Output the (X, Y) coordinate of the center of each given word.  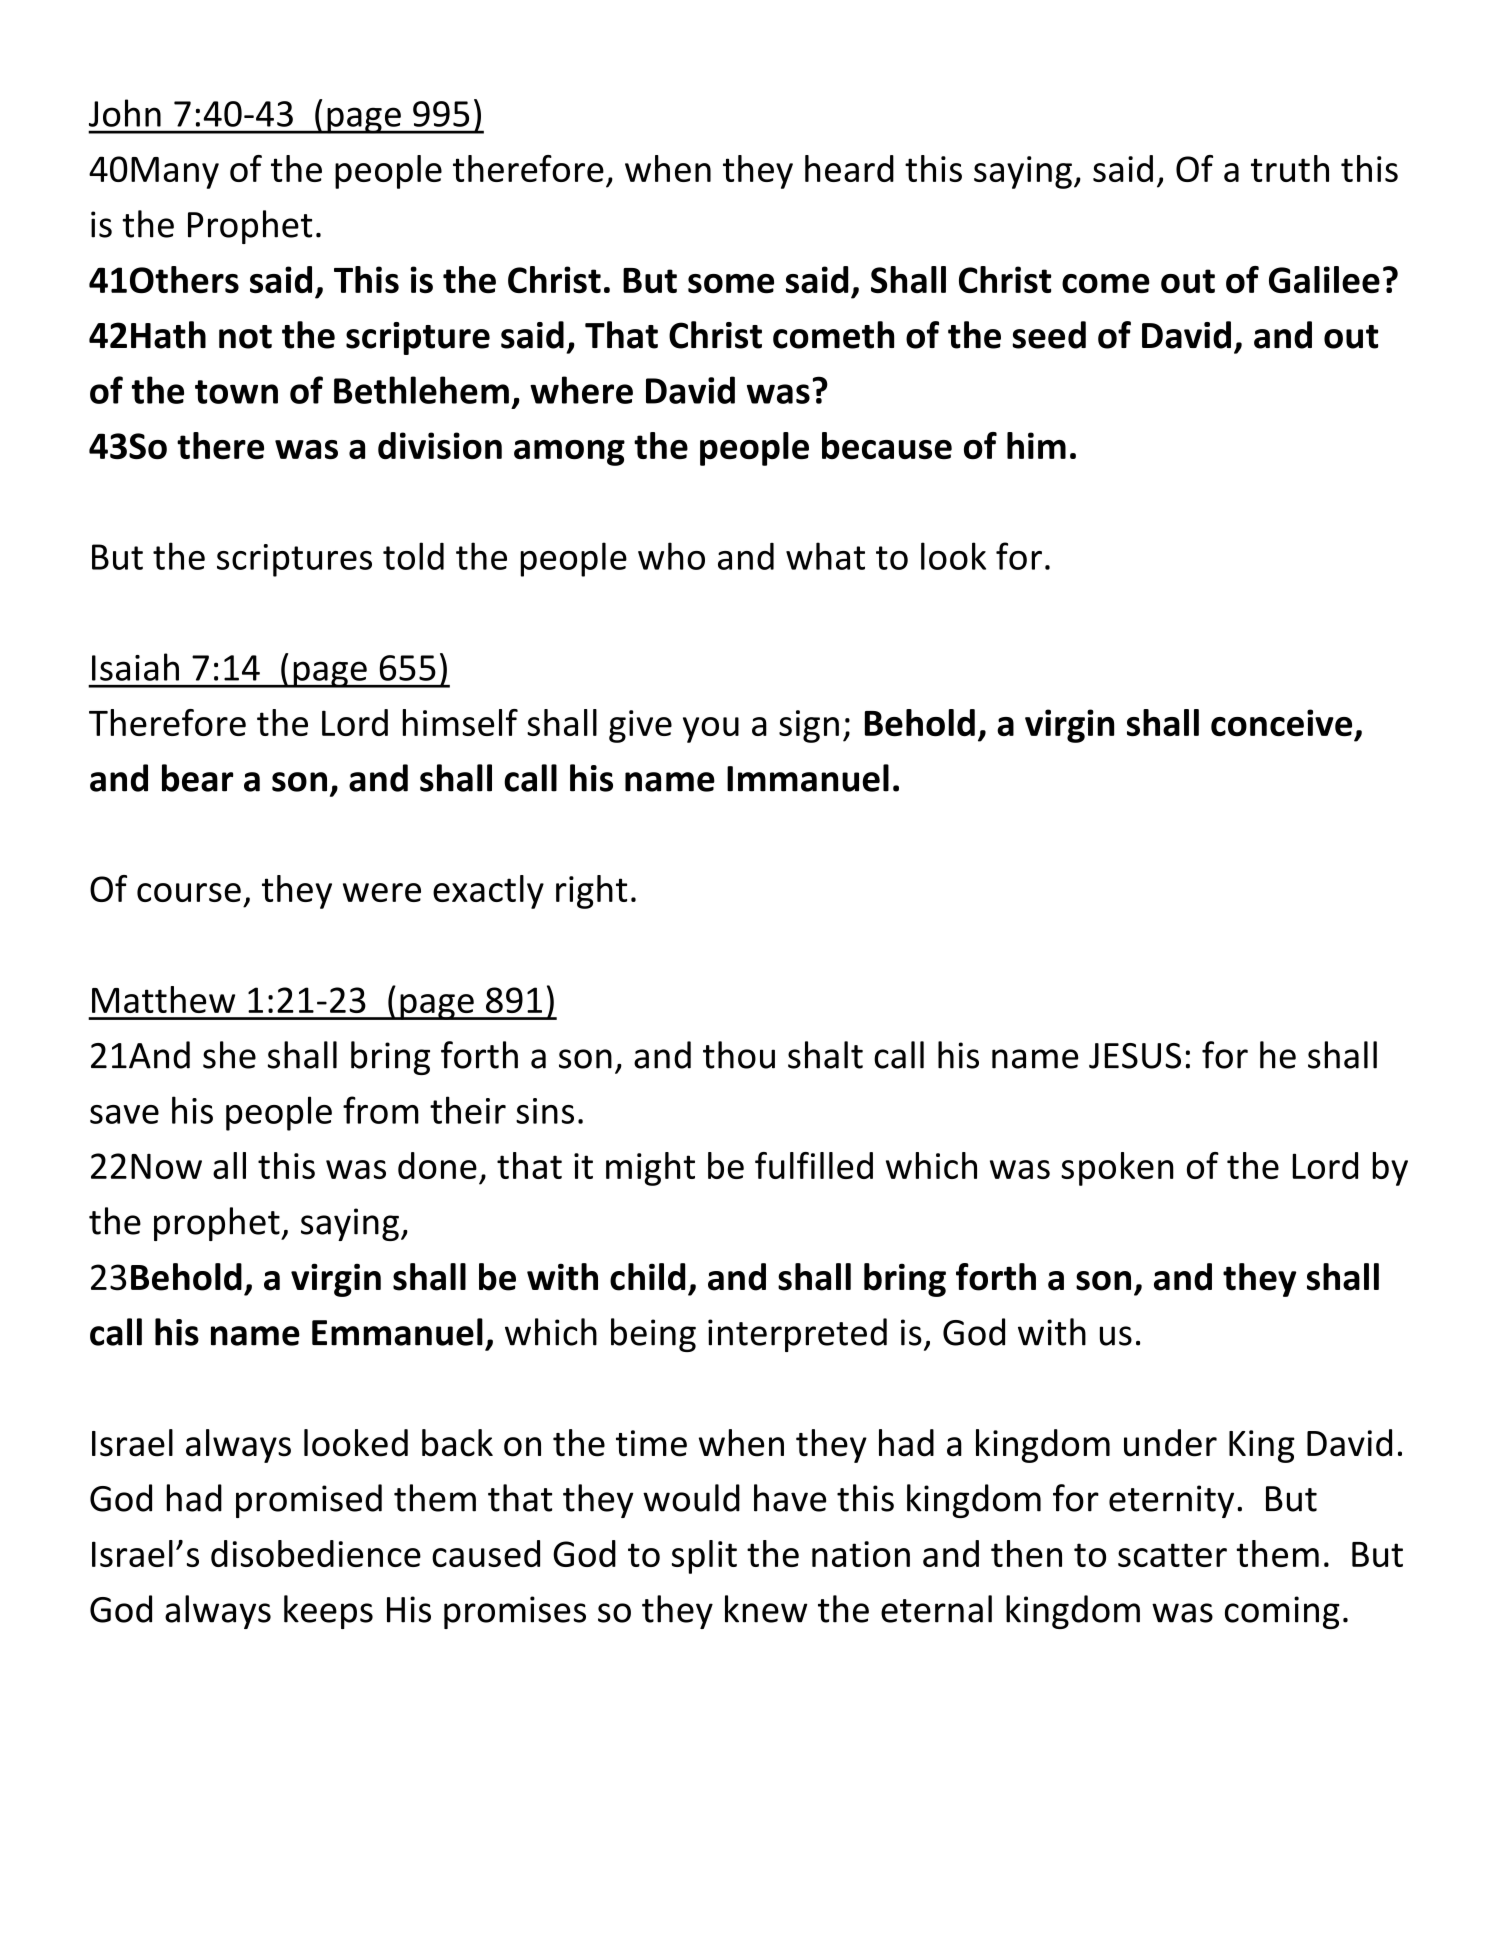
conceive (1281, 722)
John (125, 113)
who (671, 556)
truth (1290, 168)
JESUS (1135, 1056)
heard (849, 168)
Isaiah (135, 667)
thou (739, 1055)
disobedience (316, 1553)
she (229, 1055)
